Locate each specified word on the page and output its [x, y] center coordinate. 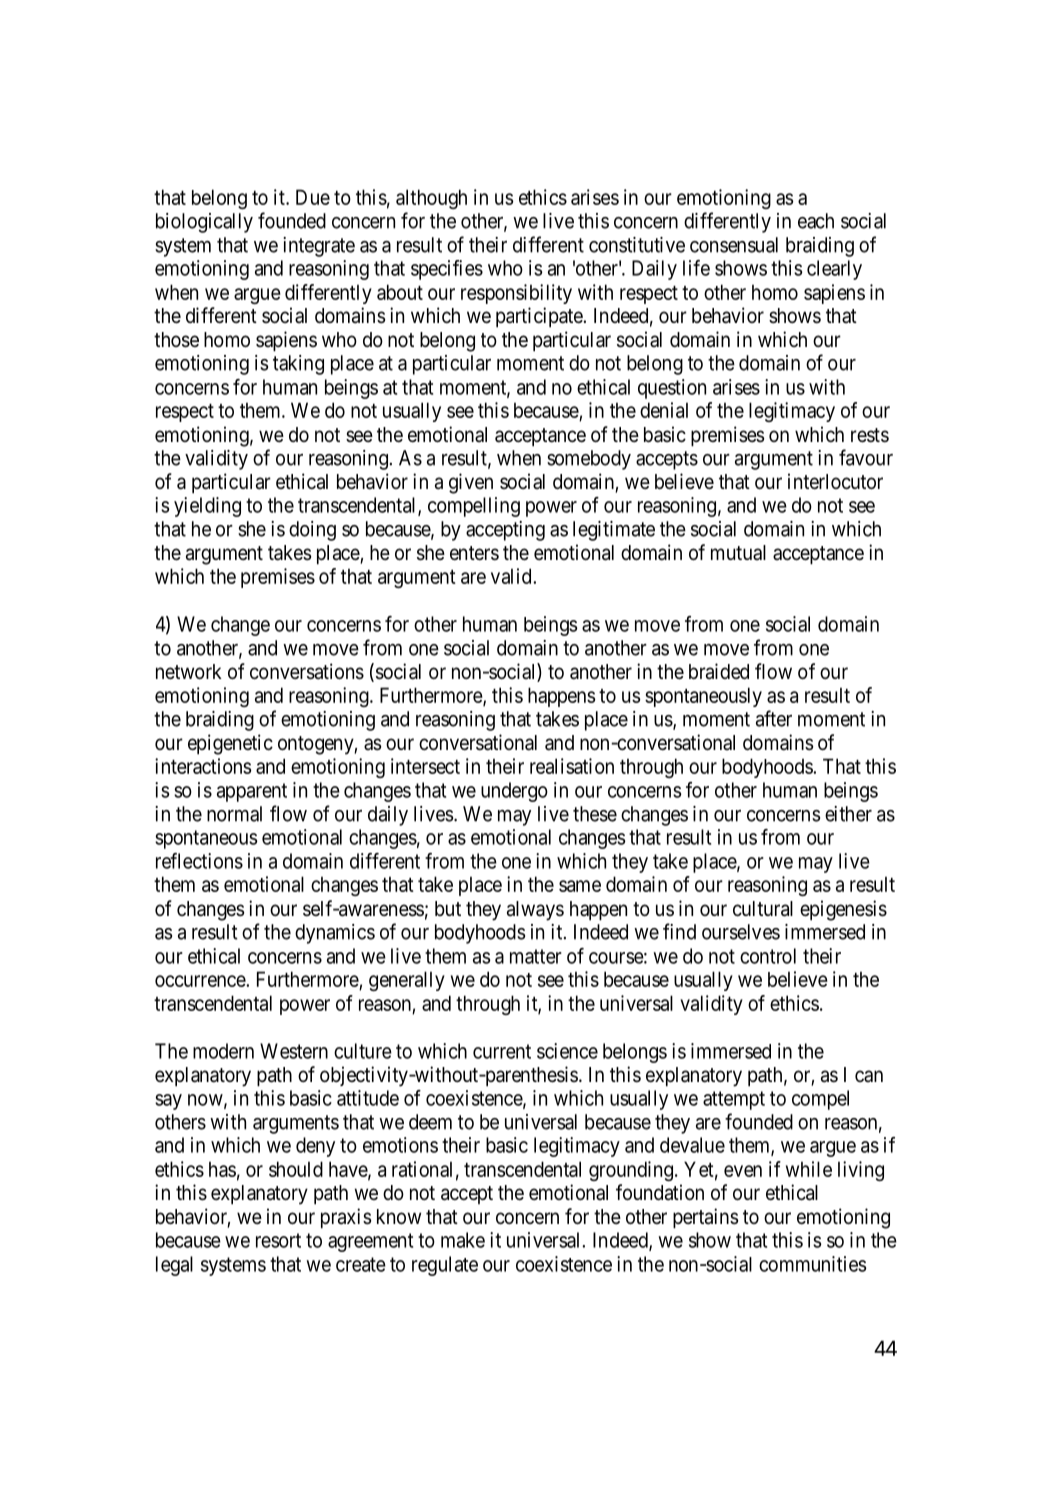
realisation [572, 766]
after [774, 718]
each [816, 221]
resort [278, 1240]
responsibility [516, 294]
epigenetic [230, 744]
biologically [204, 223]
